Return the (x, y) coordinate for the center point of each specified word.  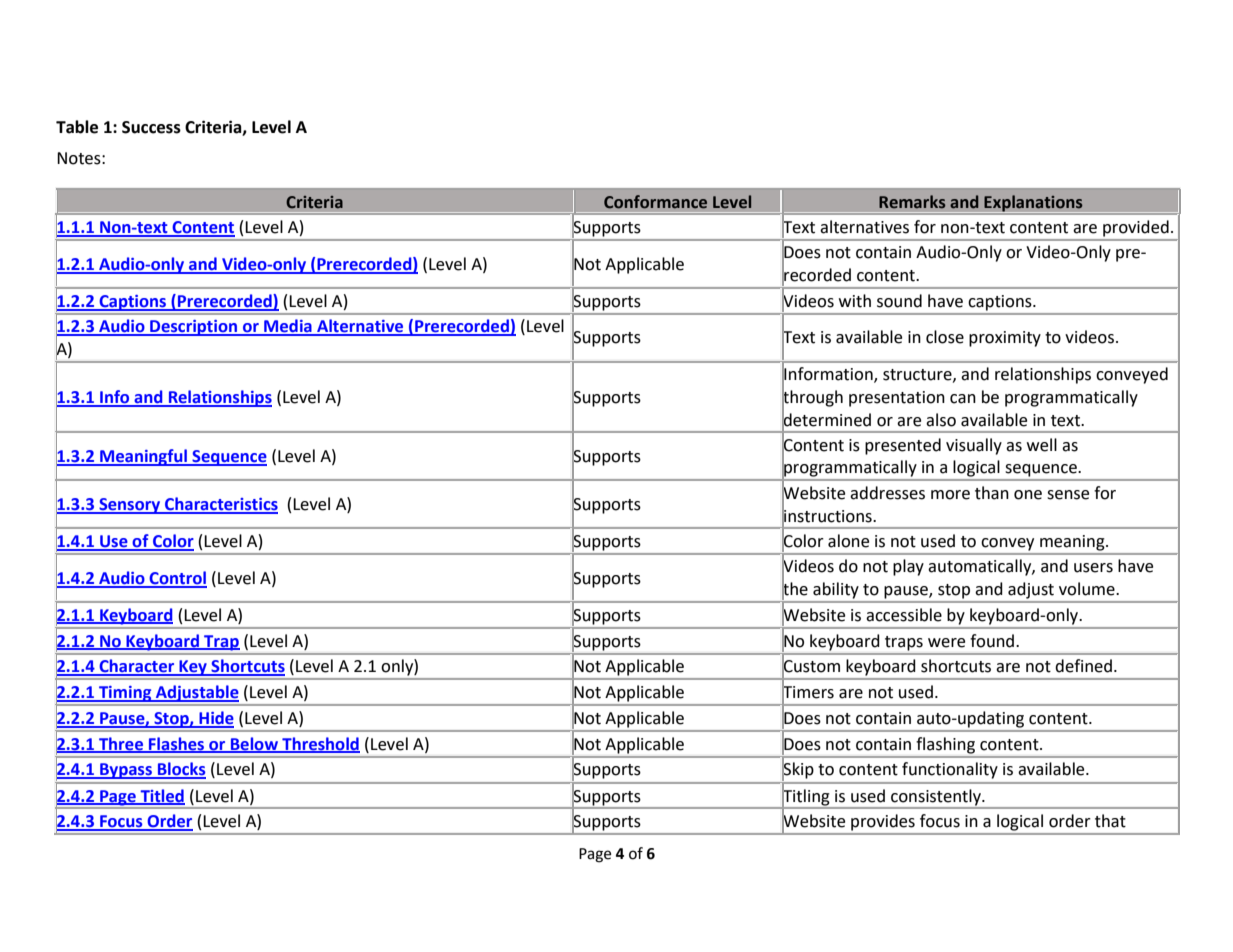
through (812, 398)
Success (151, 127)
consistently (937, 797)
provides (883, 822)
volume (1088, 589)
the (795, 589)
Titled (161, 796)
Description (193, 328)
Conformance (655, 202)
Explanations (1033, 204)
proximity (1005, 339)
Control (177, 579)
